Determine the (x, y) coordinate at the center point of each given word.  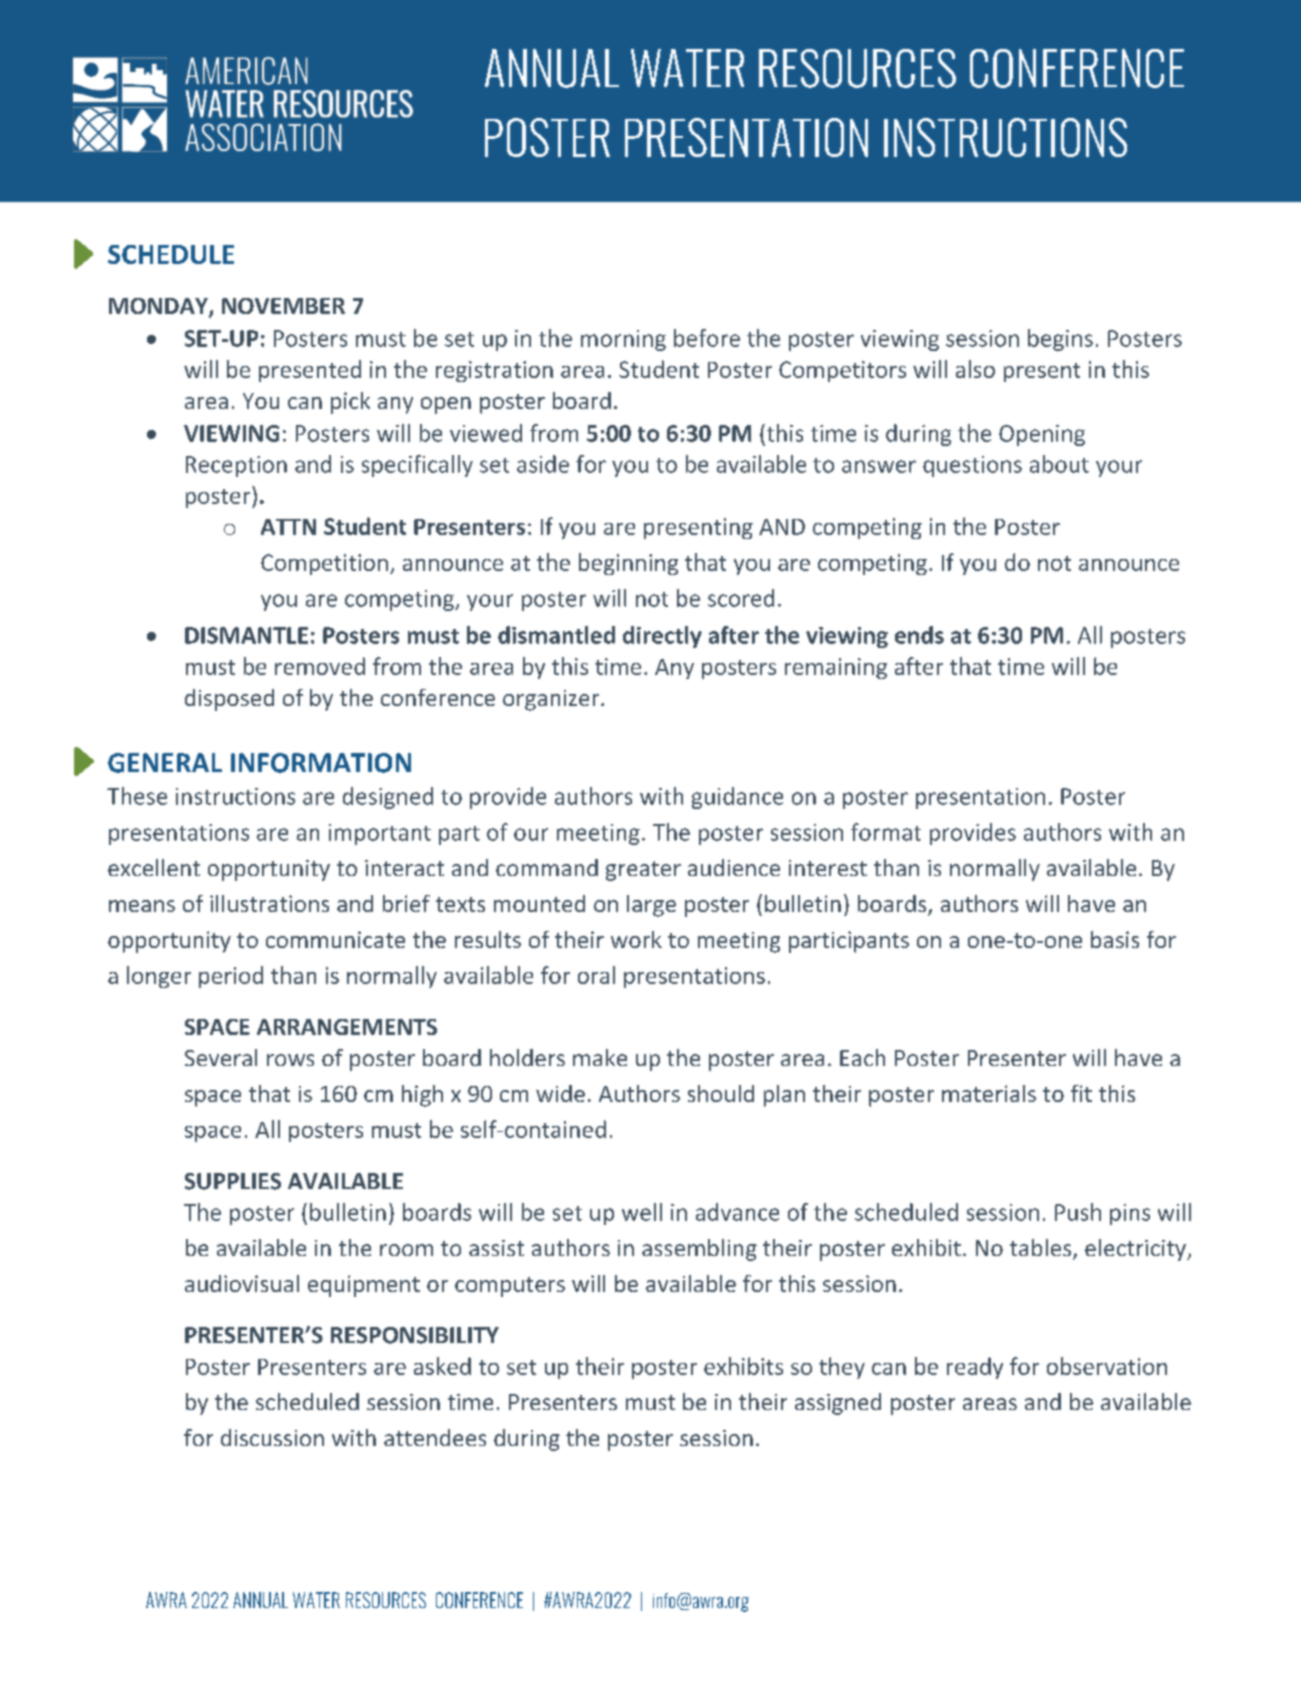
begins (1060, 340)
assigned (838, 1404)
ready (975, 1368)
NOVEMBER (283, 306)
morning (623, 340)
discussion (272, 1437)
